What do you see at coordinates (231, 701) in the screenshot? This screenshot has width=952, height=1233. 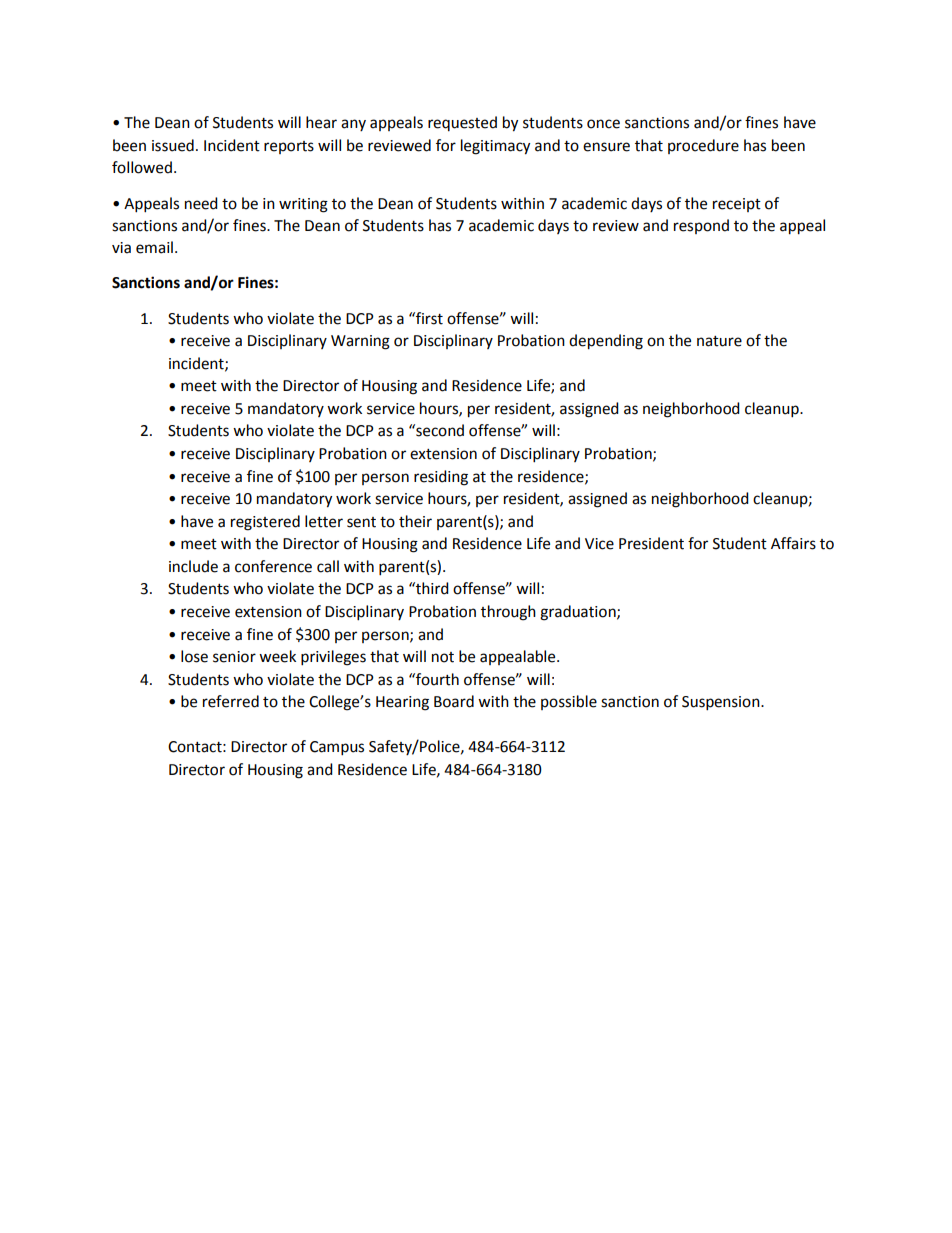 I see `referred` at bounding box center [231, 701].
